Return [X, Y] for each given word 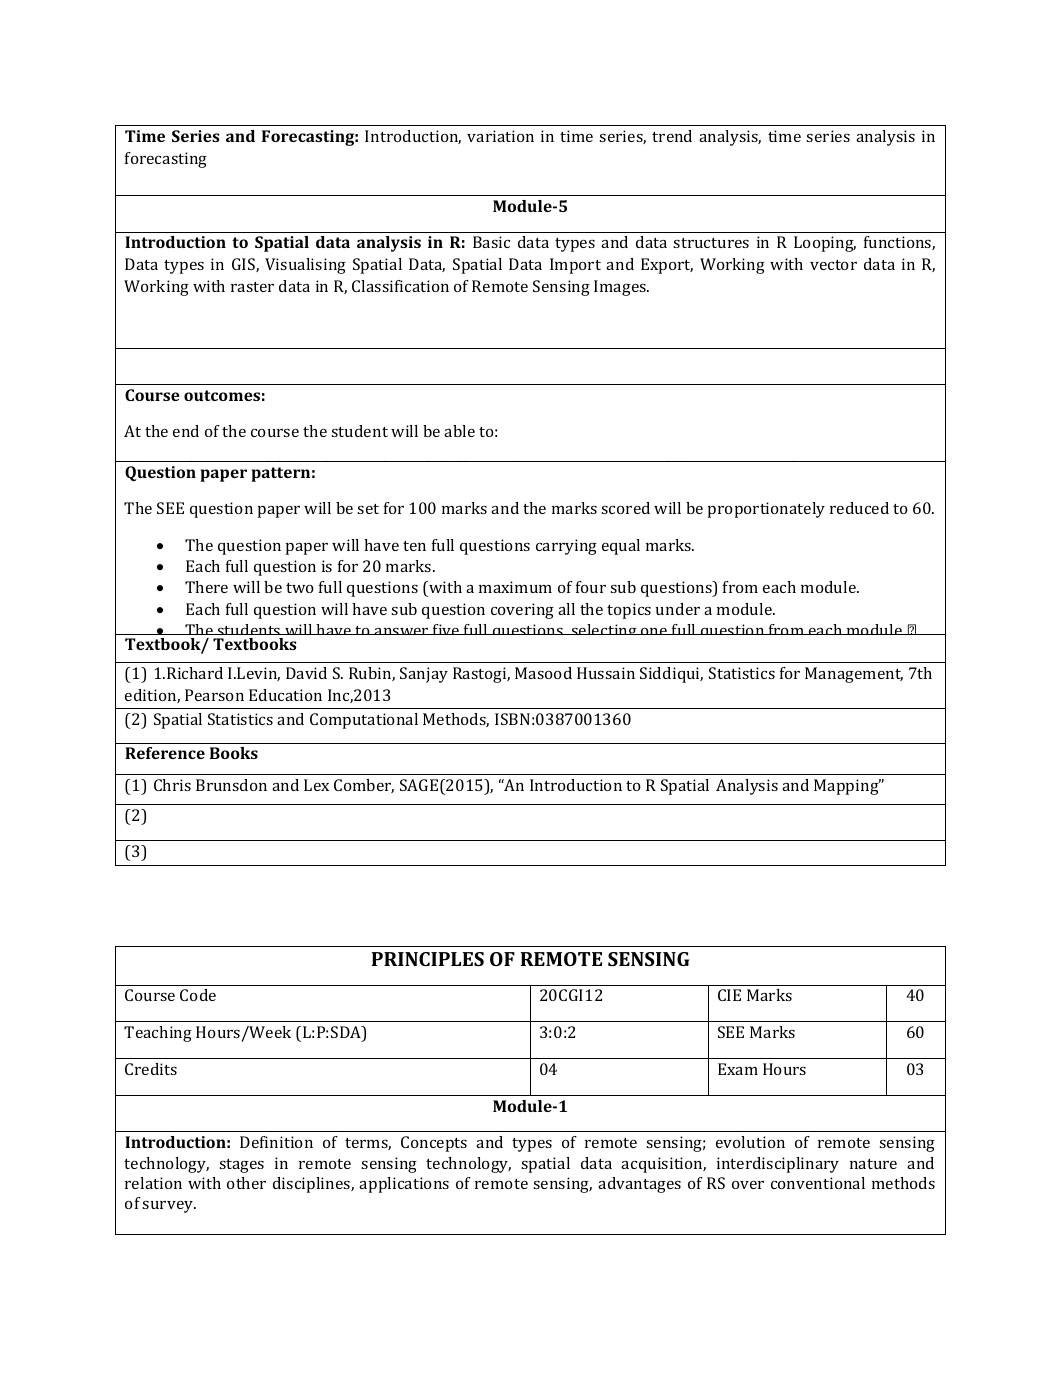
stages [241, 1166]
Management [854, 675]
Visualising [305, 266]
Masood [543, 673]
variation [500, 136]
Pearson [214, 695]
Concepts [434, 1144]
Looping [825, 244]
